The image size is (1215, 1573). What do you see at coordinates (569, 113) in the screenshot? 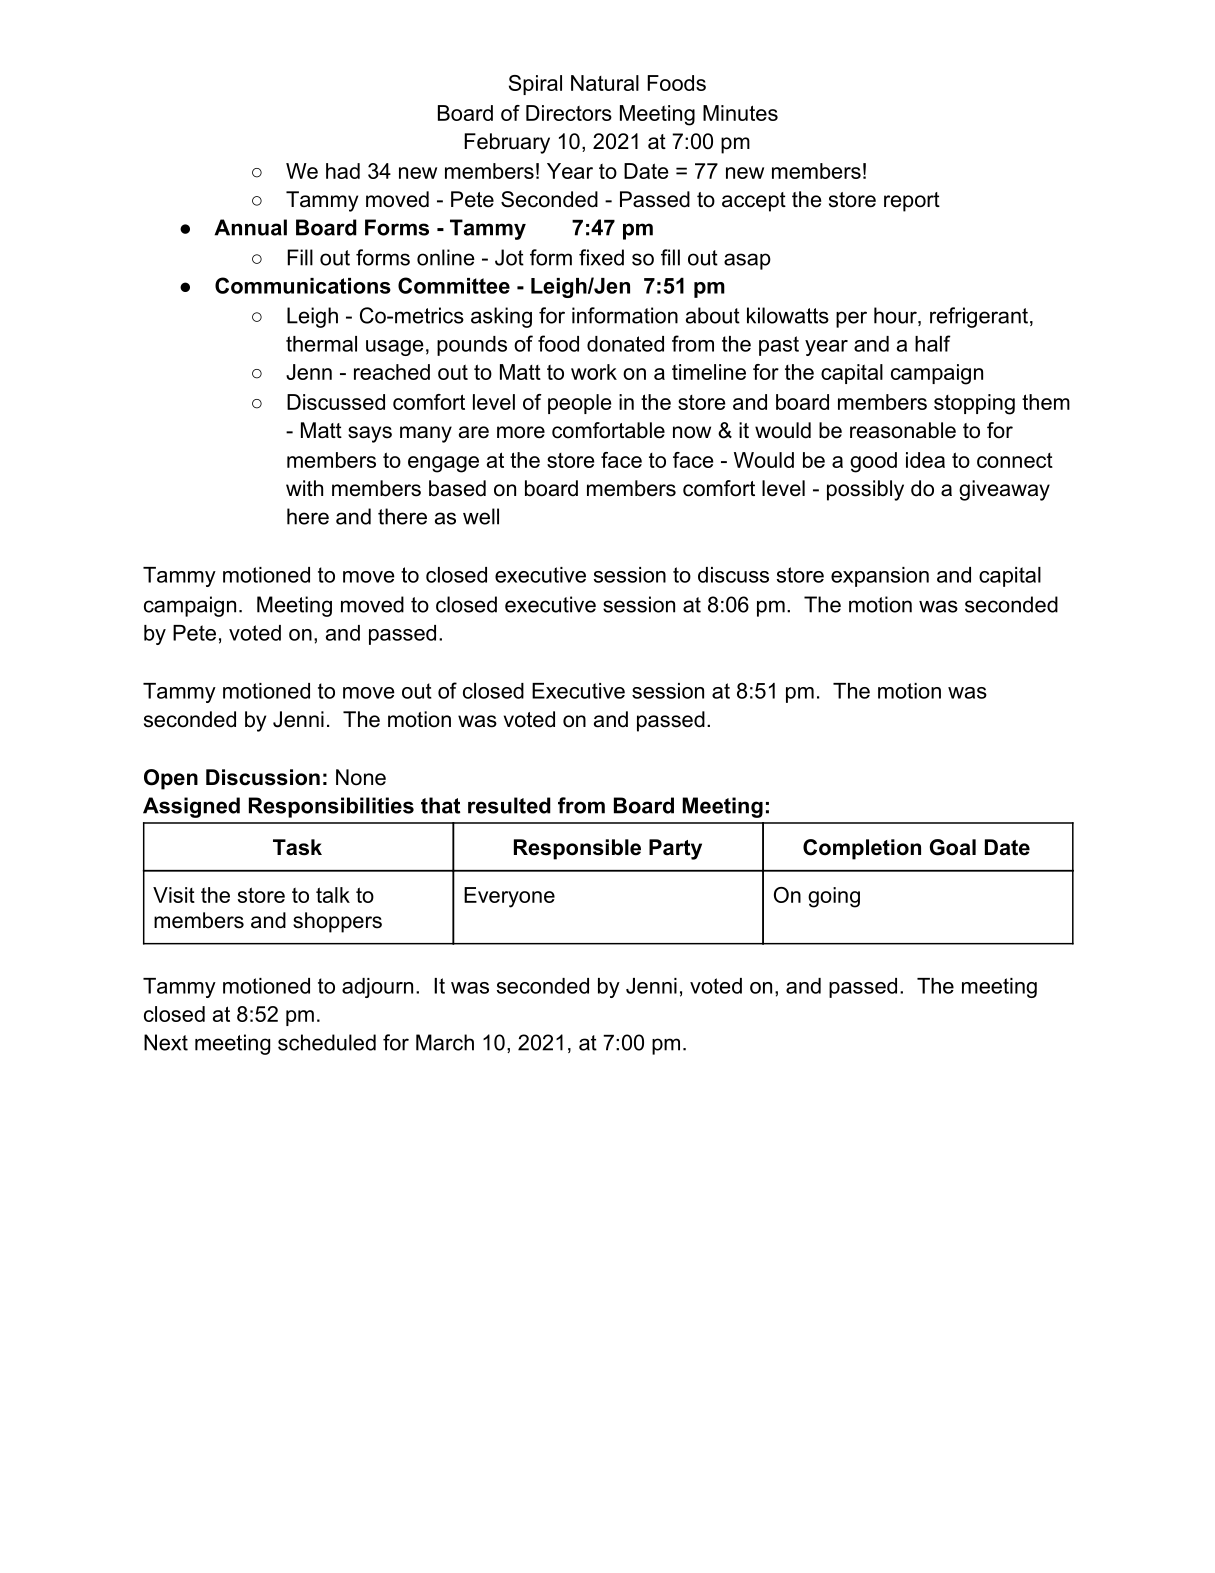
I see `Directors` at bounding box center [569, 113].
